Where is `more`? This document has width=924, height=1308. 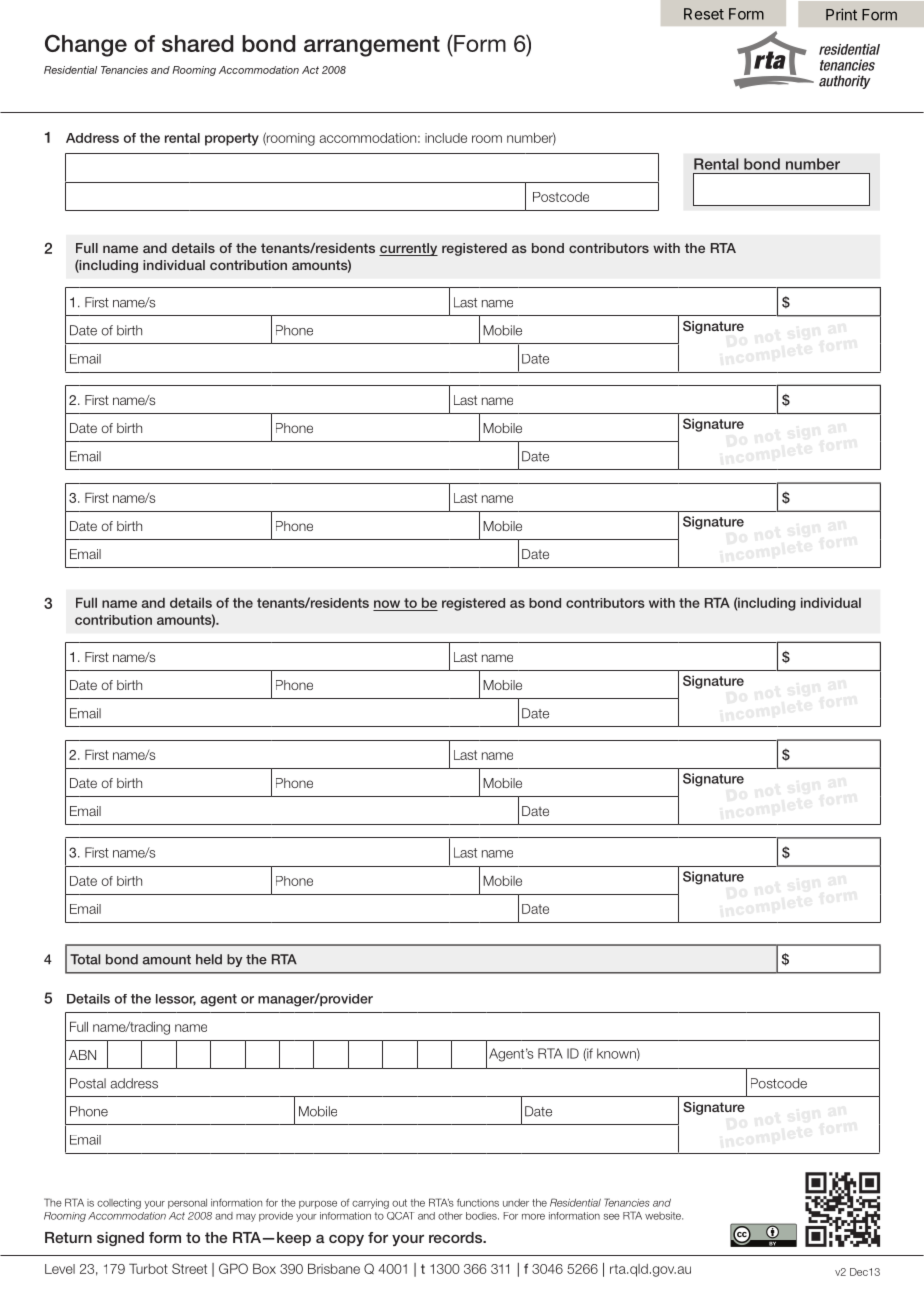 more is located at coordinates (533, 1216).
